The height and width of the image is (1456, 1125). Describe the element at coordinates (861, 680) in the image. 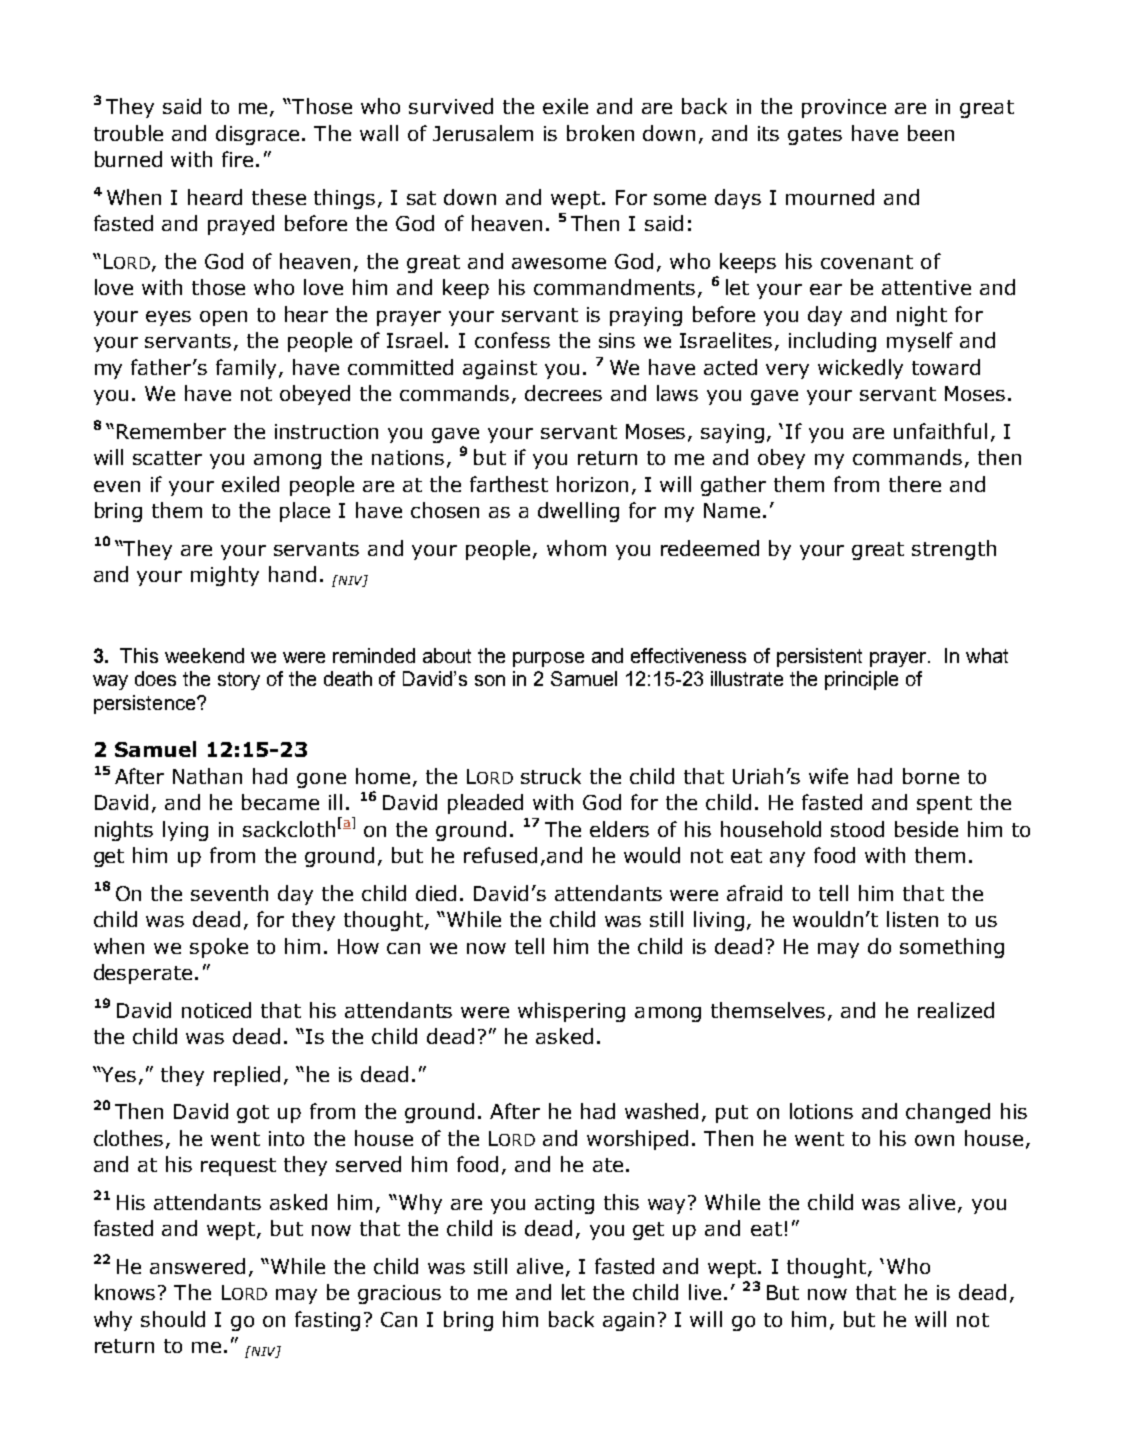

I see `principle` at that location.
